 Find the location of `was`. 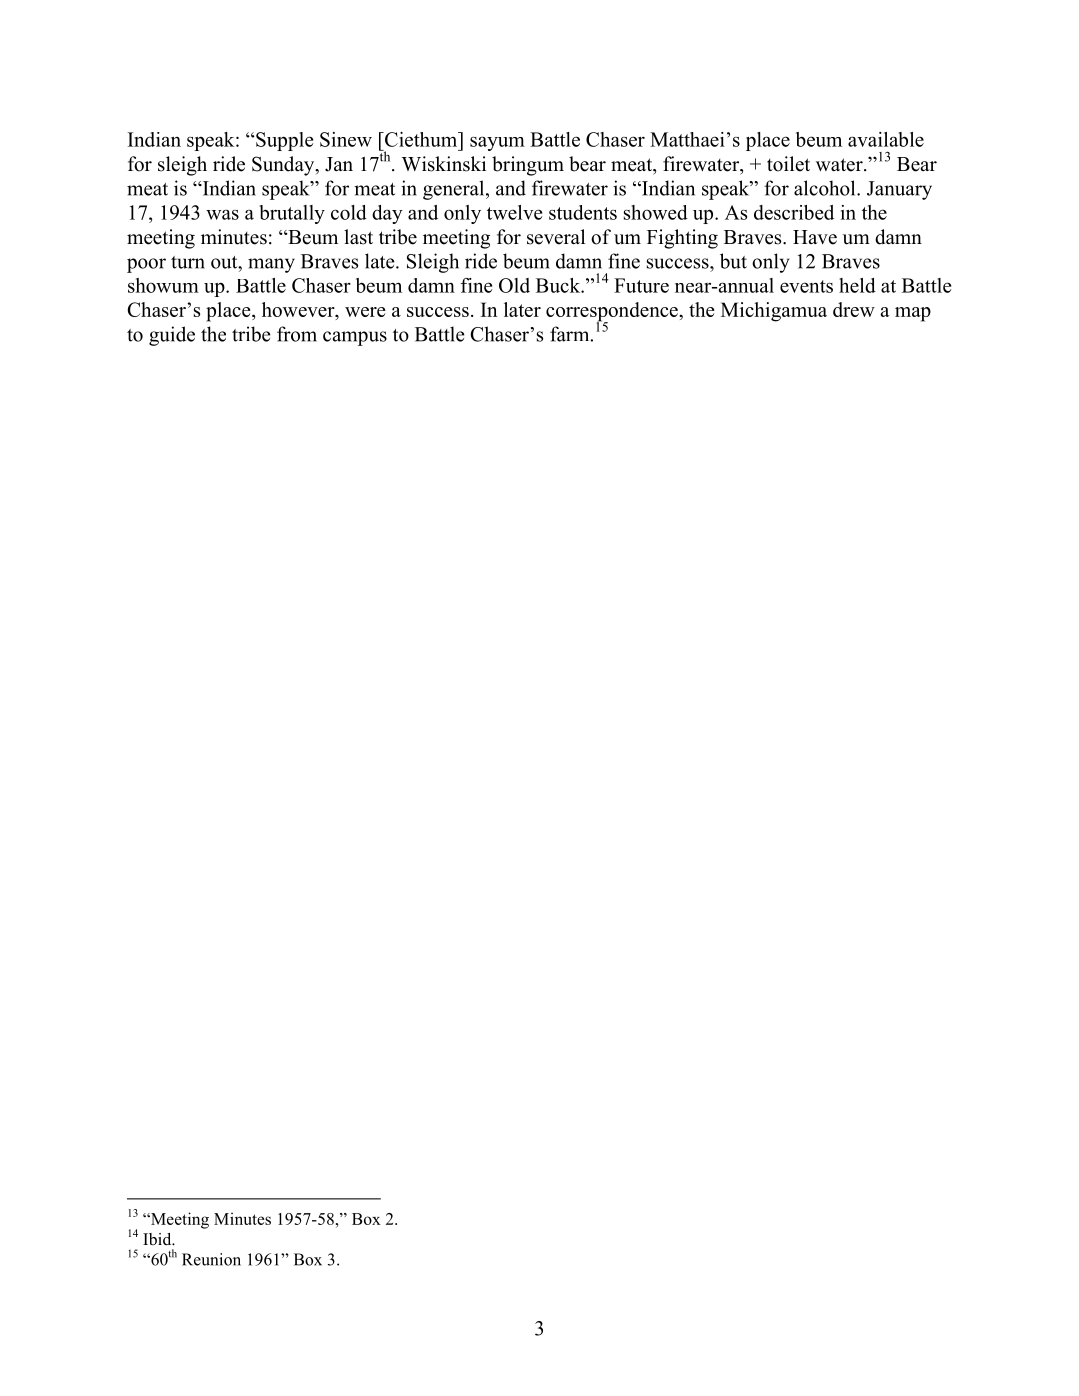

was is located at coordinates (222, 214).
